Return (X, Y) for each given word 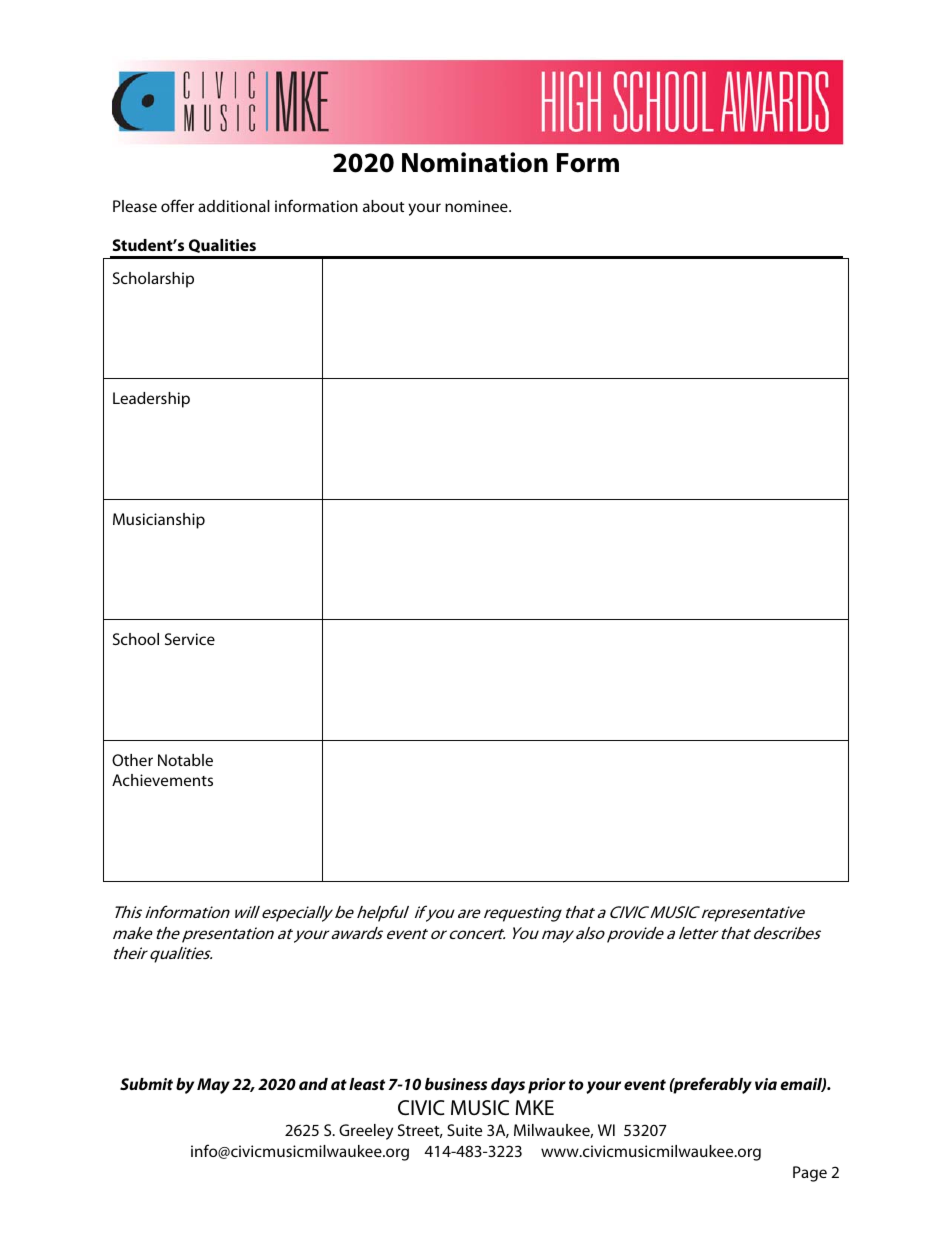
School (136, 639)
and (313, 1084)
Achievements (162, 780)
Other (132, 760)
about (383, 206)
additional (234, 206)
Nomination (475, 162)
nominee (477, 206)
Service (190, 639)
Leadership (151, 400)
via (766, 1084)
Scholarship (153, 280)
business (456, 1084)
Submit (146, 1084)
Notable (185, 760)
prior (547, 1086)
